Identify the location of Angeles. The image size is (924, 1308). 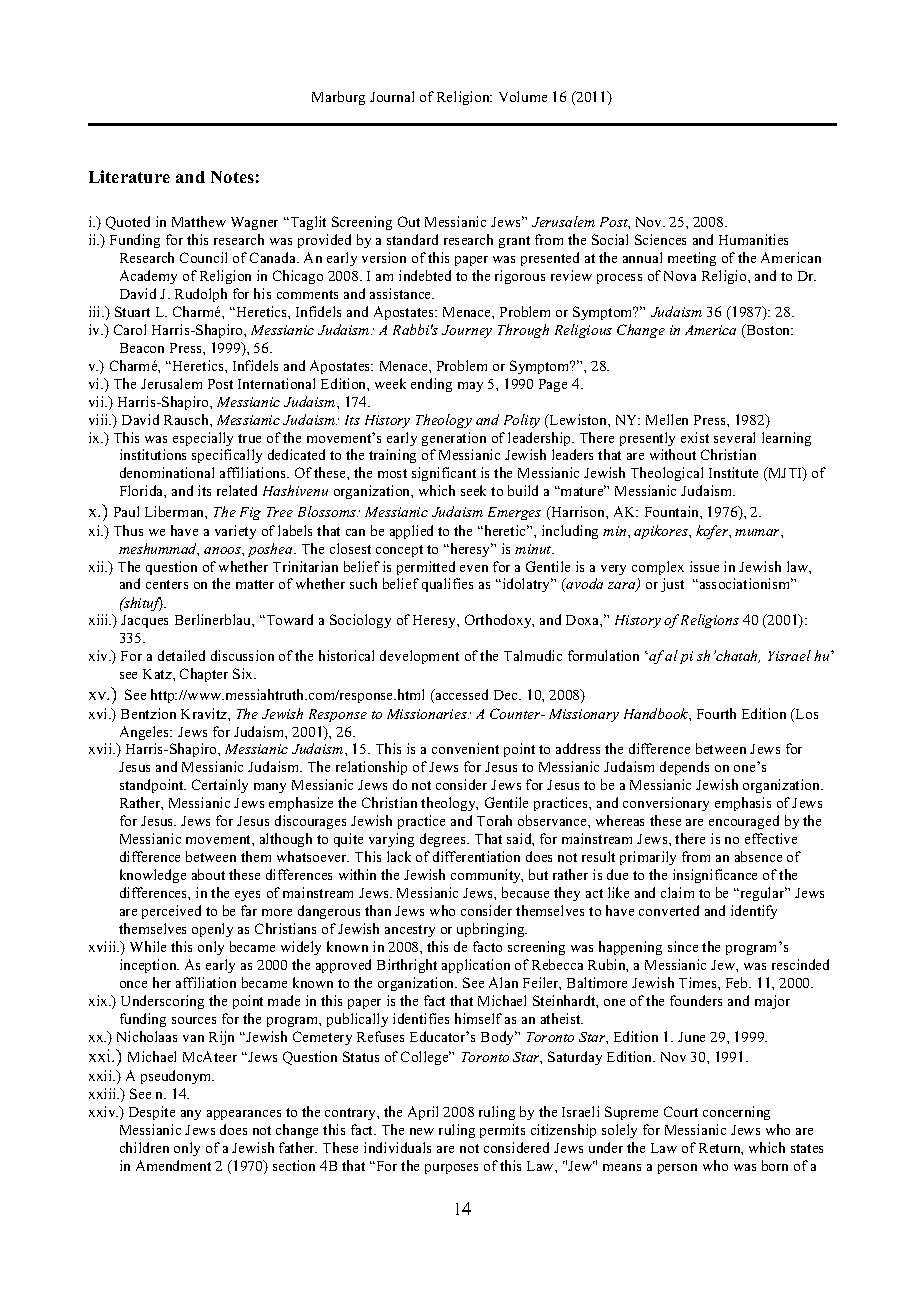
(146, 733).
